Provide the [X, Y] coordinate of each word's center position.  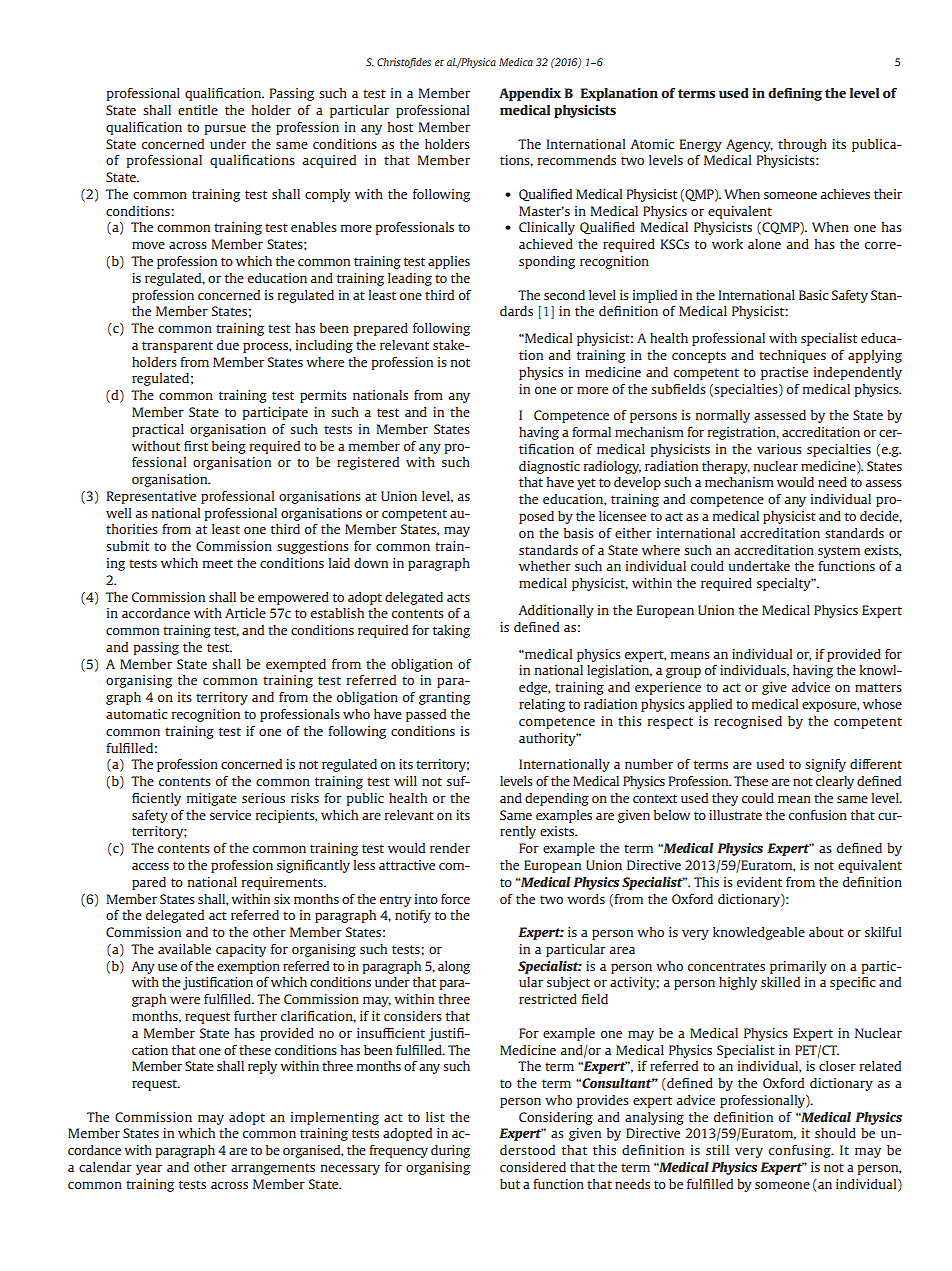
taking [451, 631]
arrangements [273, 1169]
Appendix [530, 94]
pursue [225, 130]
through [802, 145]
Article [245, 613]
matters [878, 687]
